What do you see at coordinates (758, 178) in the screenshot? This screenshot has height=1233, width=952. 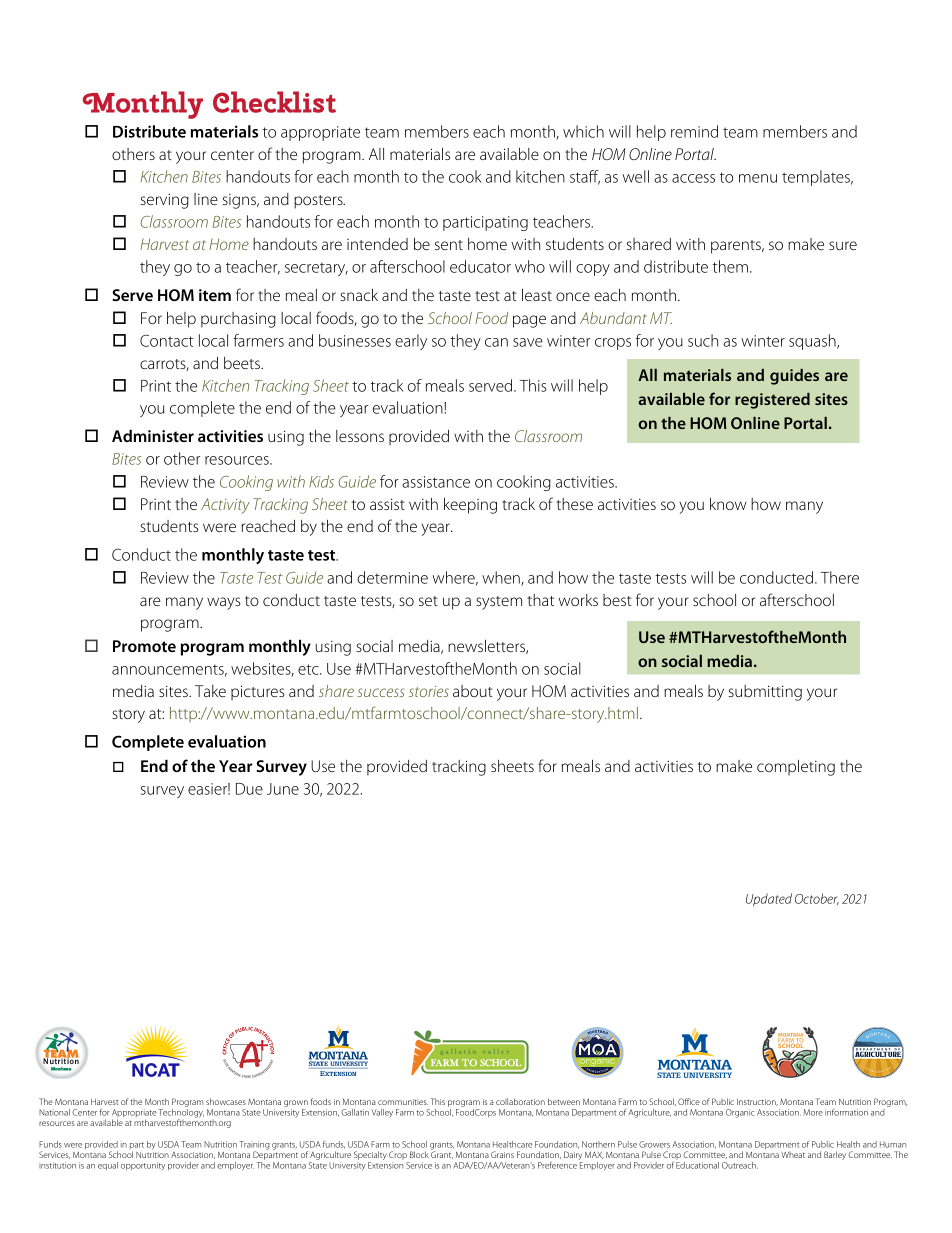 I see `menu` at bounding box center [758, 178].
